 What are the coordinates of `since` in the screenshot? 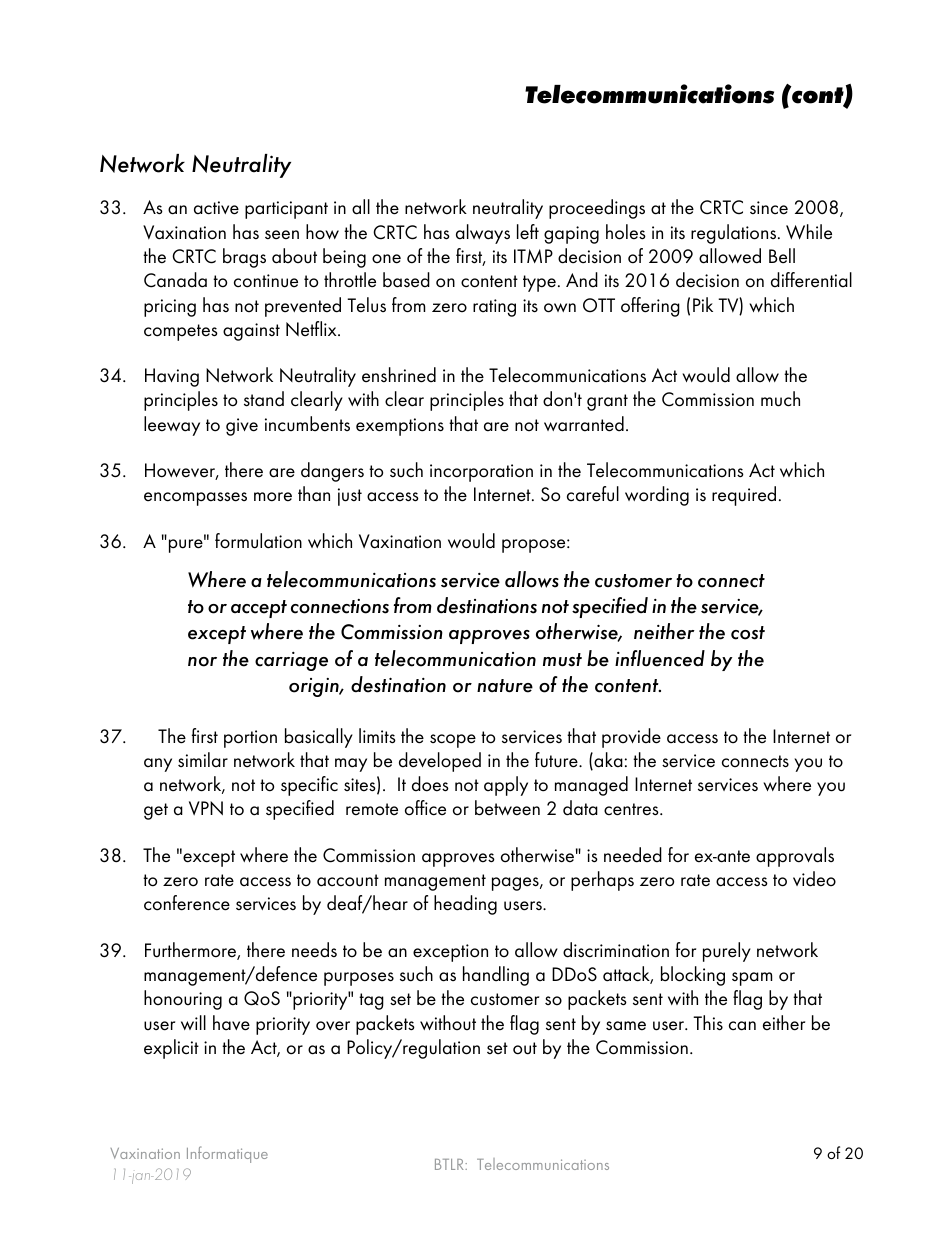 It's located at (769, 208).
